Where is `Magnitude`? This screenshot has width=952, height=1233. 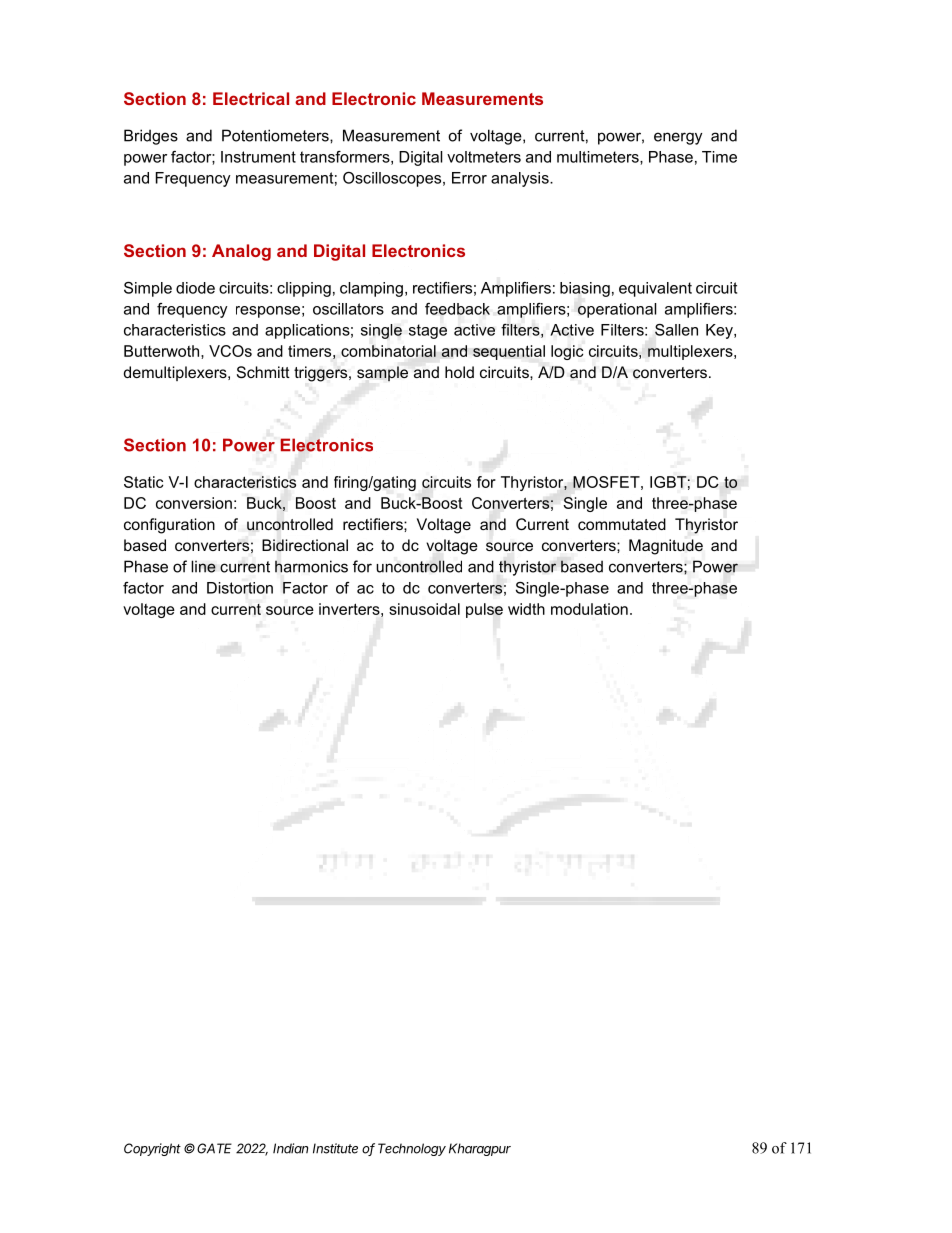 Magnitude is located at coordinates (666, 547).
